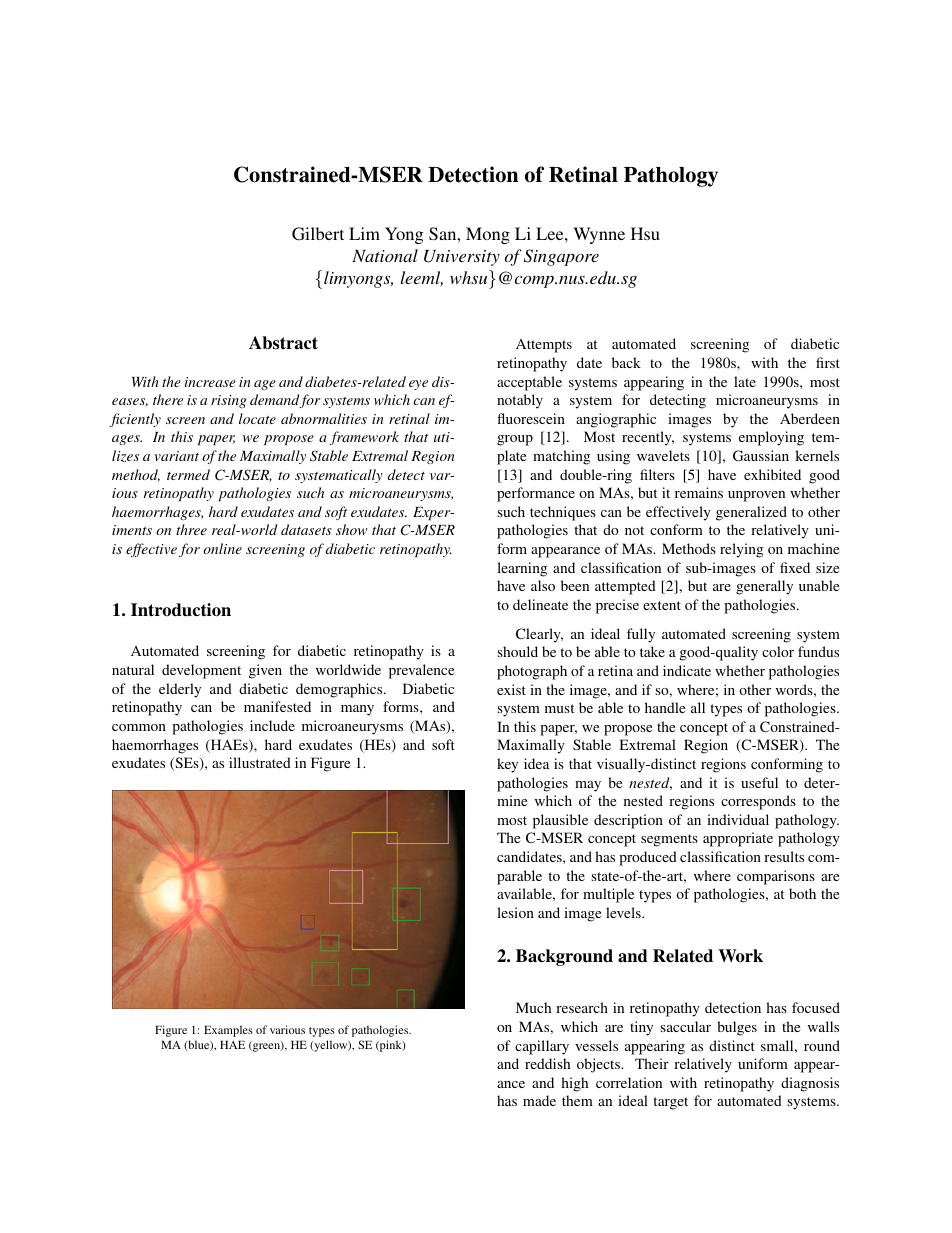 The height and width of the image is (1233, 952). I want to click on three, so click(191, 529).
